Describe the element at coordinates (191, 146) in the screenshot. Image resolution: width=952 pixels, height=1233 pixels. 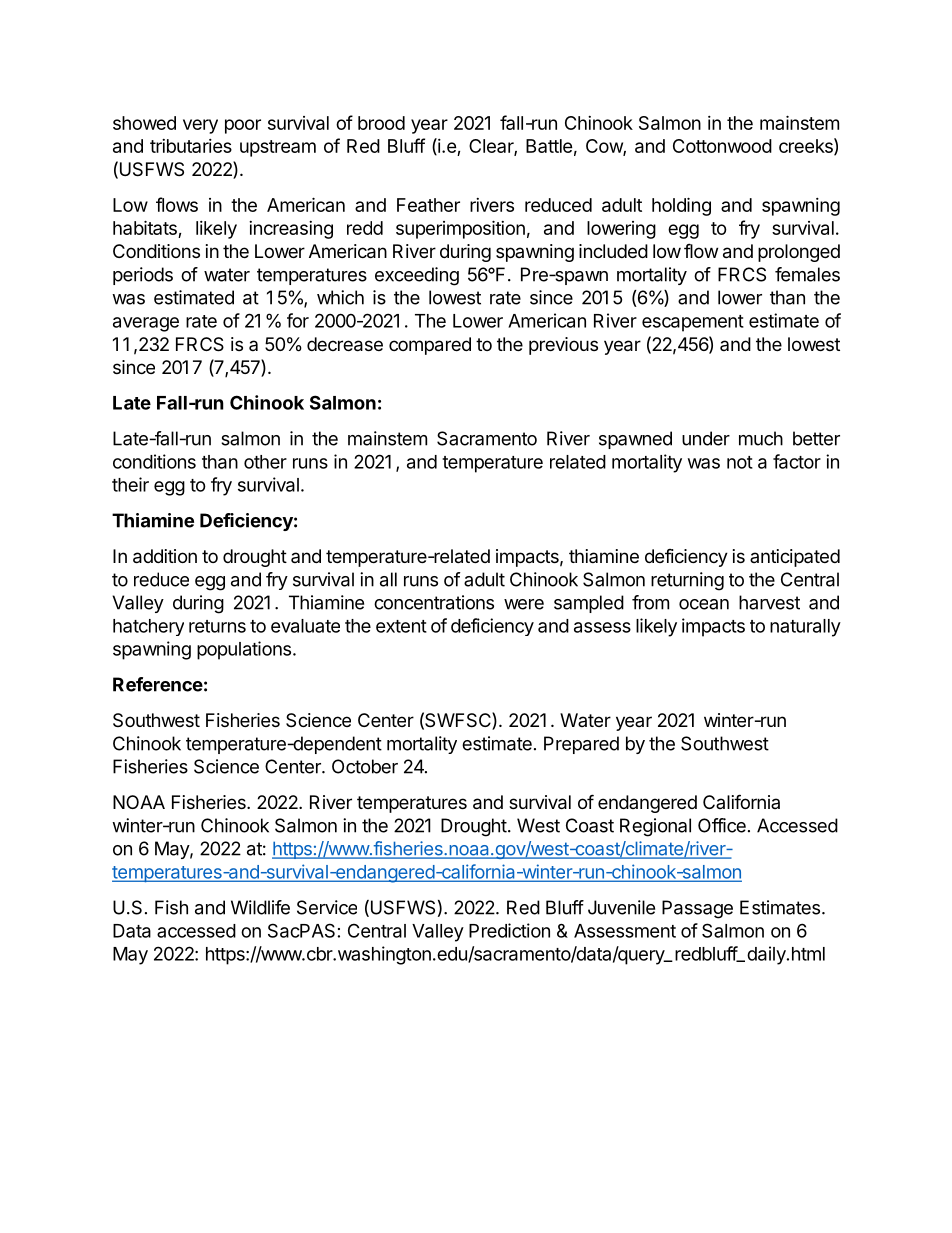
I see `tributaries` at that location.
